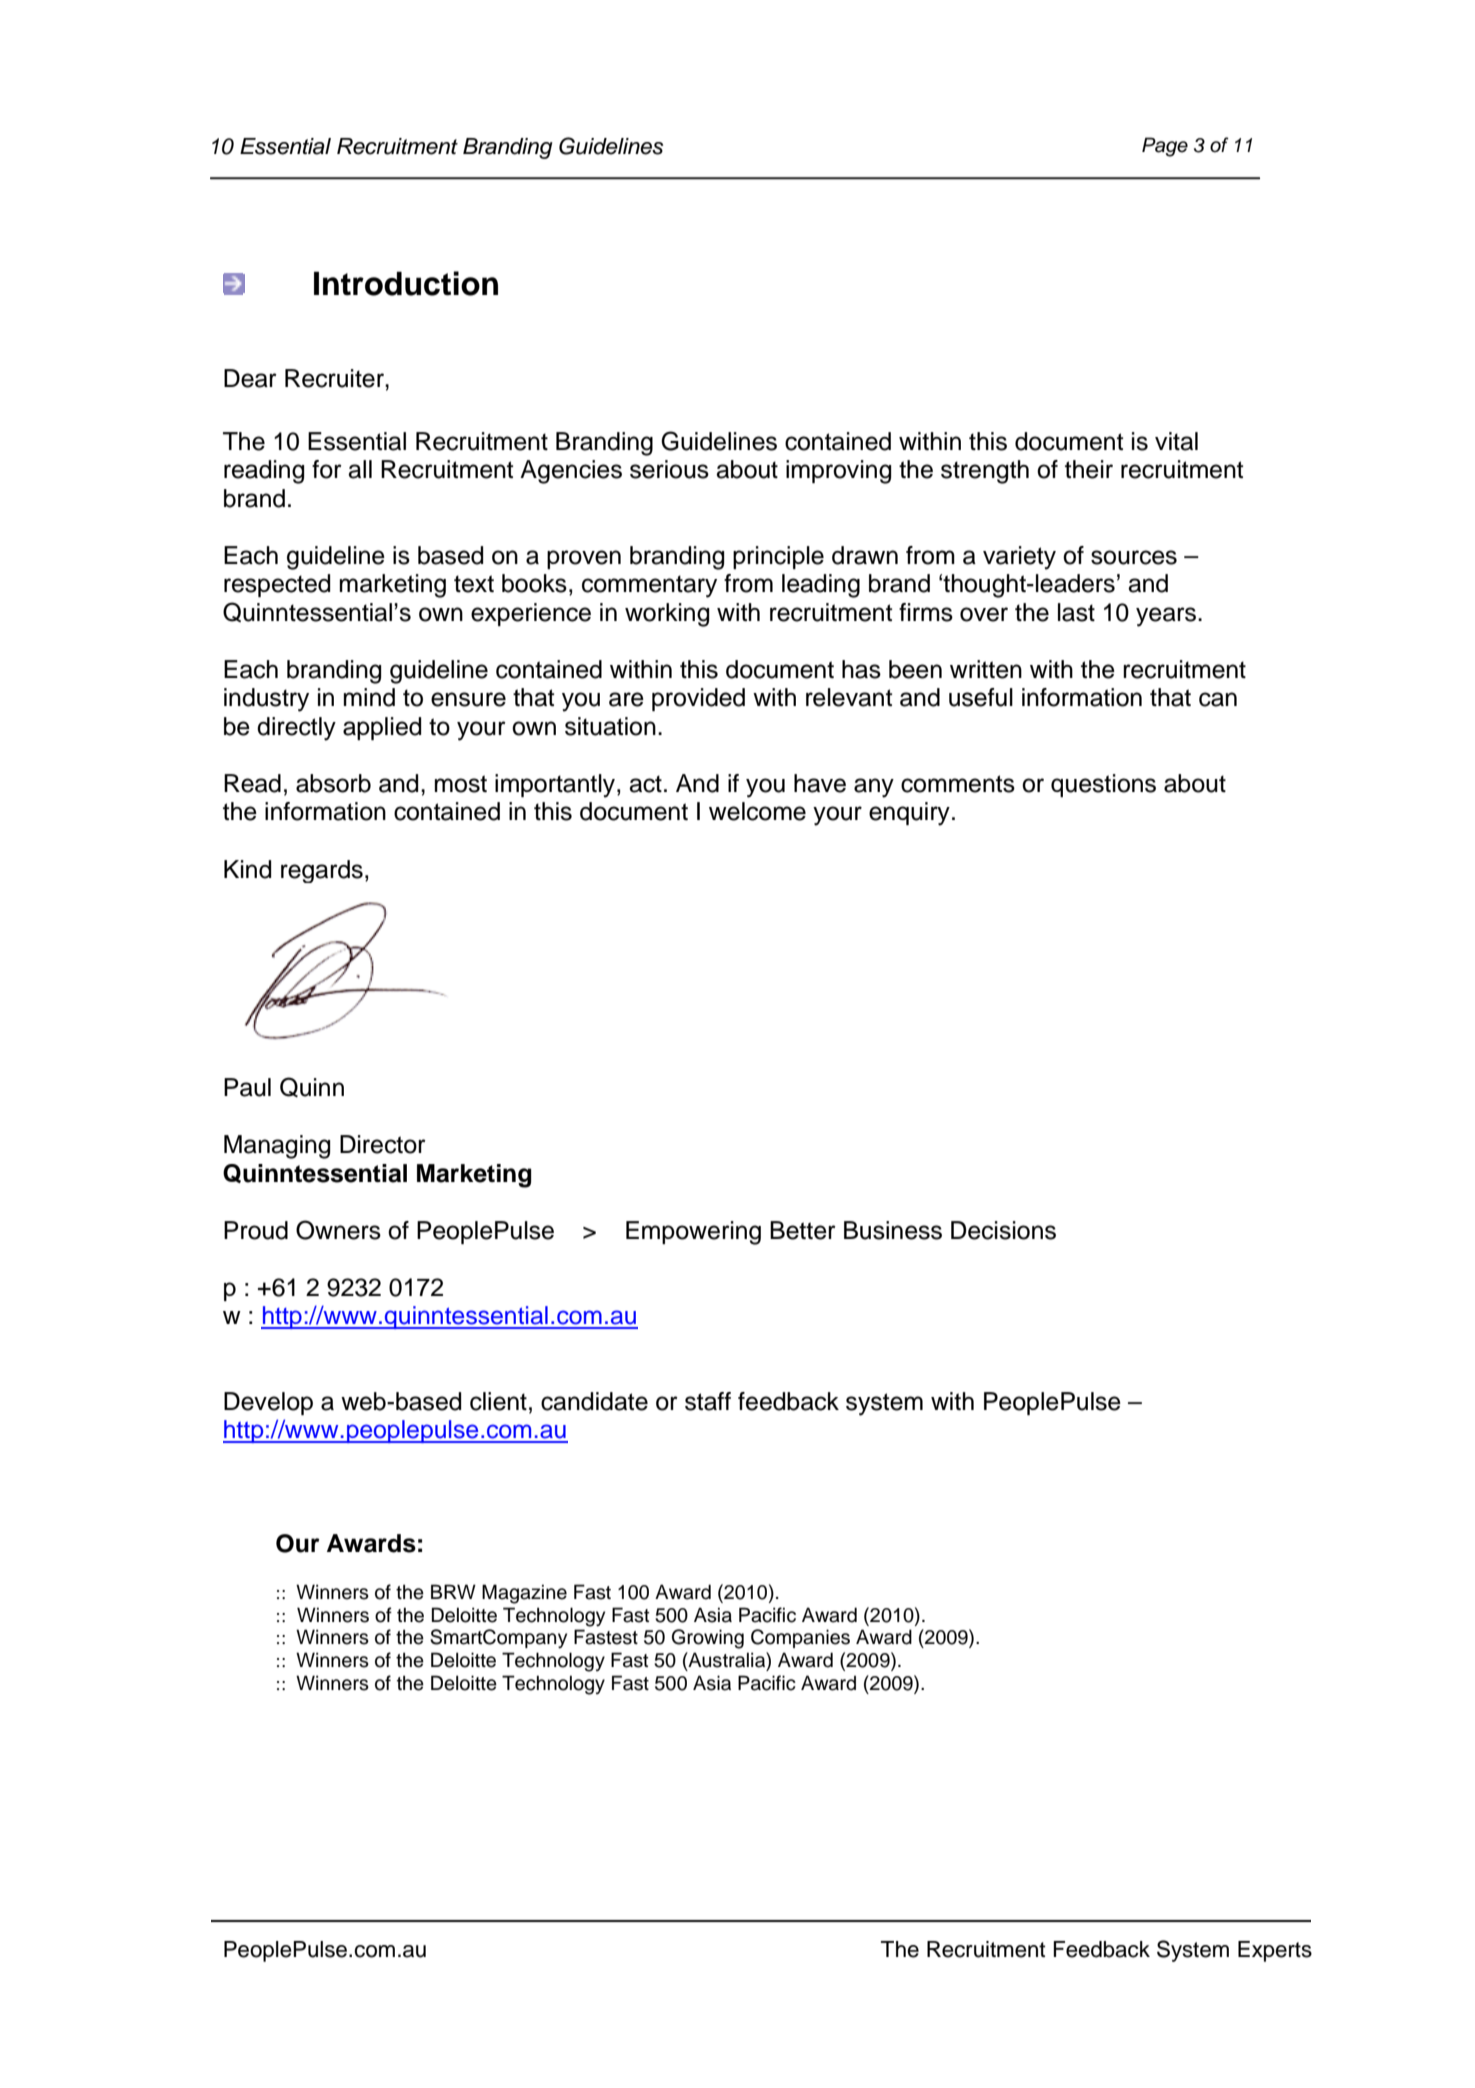 The image size is (1475, 2088). What do you see at coordinates (838, 472) in the screenshot?
I see `improving` at bounding box center [838, 472].
